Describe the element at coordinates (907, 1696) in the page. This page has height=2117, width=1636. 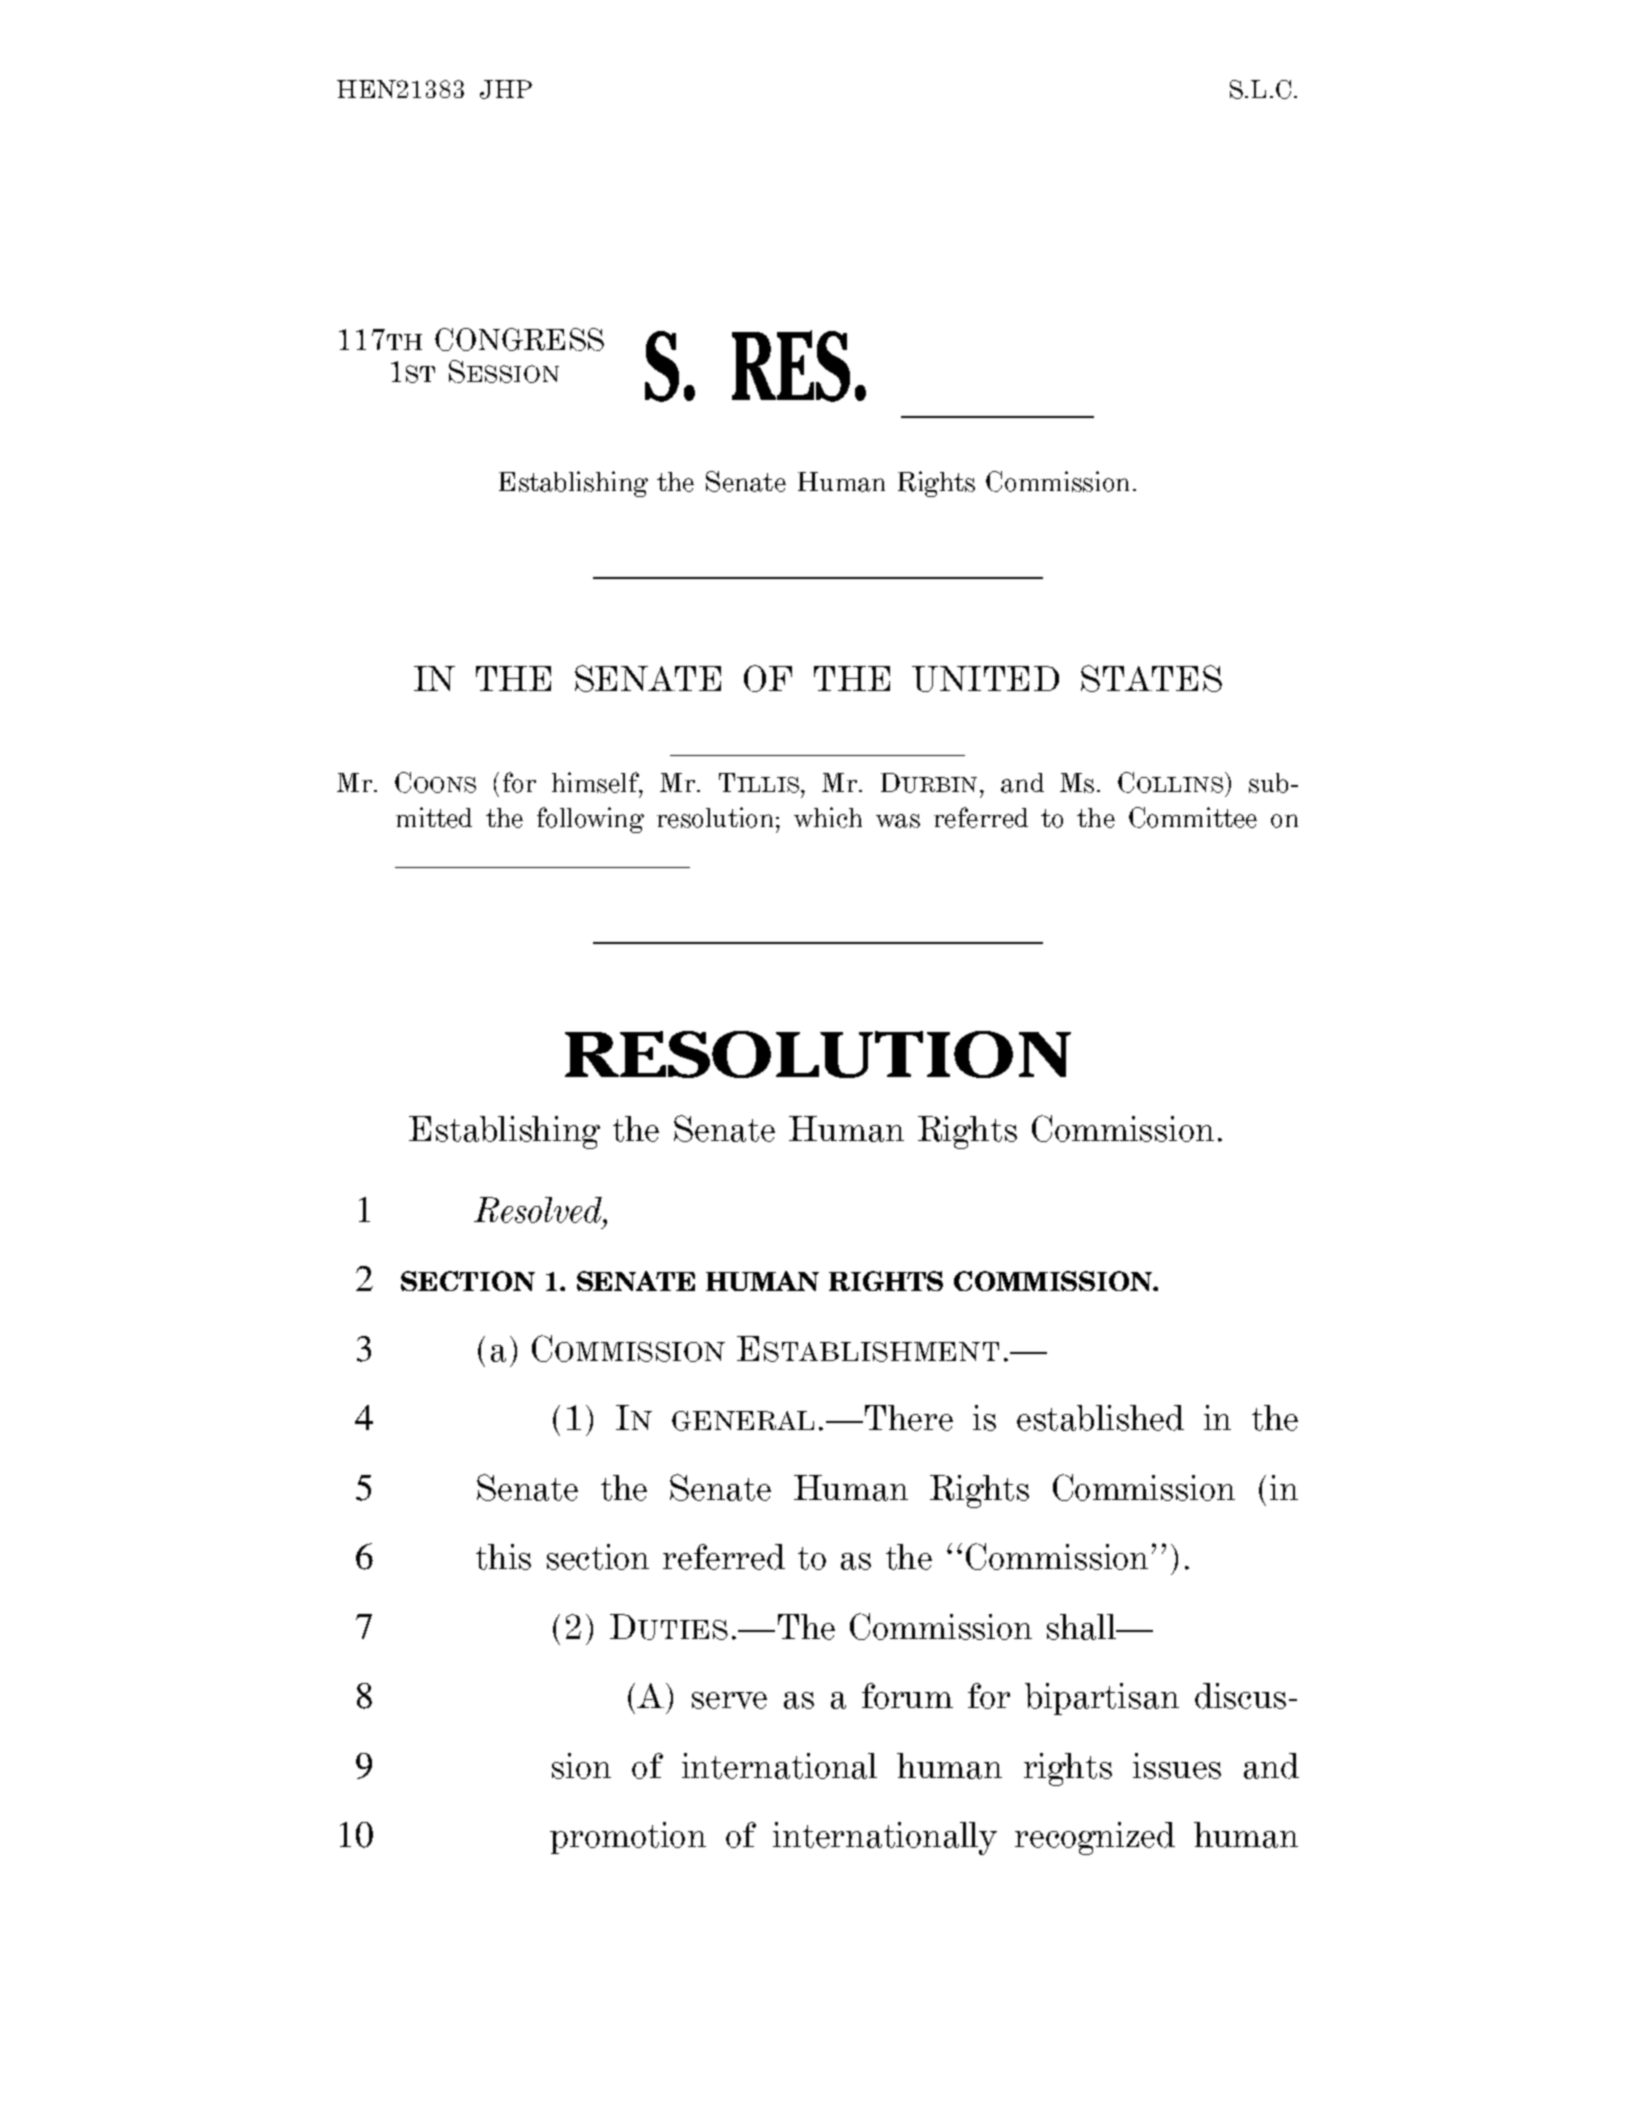
I see `forum` at that location.
